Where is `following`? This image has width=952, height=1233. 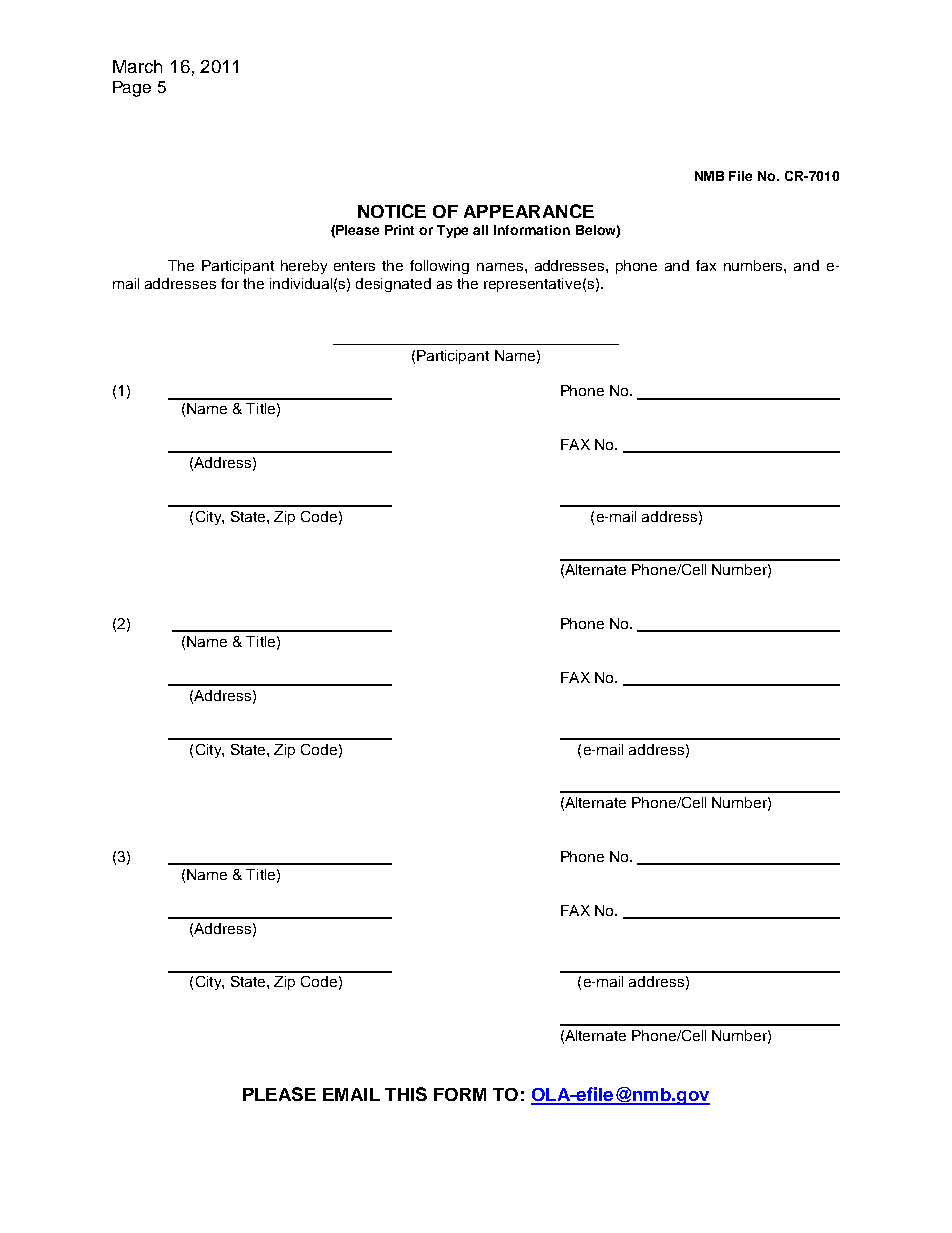
following is located at coordinates (439, 267).
